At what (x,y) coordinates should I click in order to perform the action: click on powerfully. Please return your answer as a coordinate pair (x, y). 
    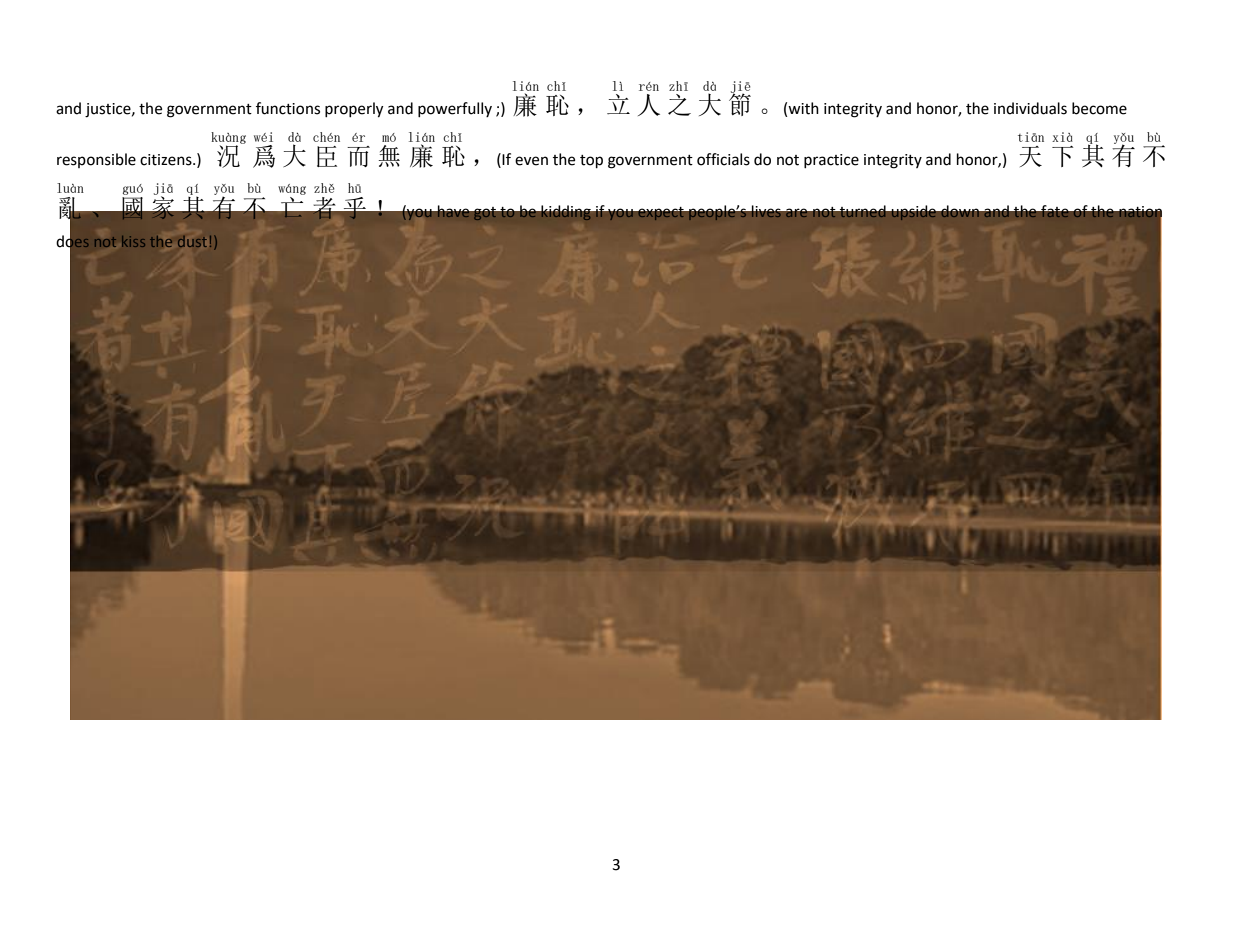
    Looking at the image, I should click on (455, 109).
